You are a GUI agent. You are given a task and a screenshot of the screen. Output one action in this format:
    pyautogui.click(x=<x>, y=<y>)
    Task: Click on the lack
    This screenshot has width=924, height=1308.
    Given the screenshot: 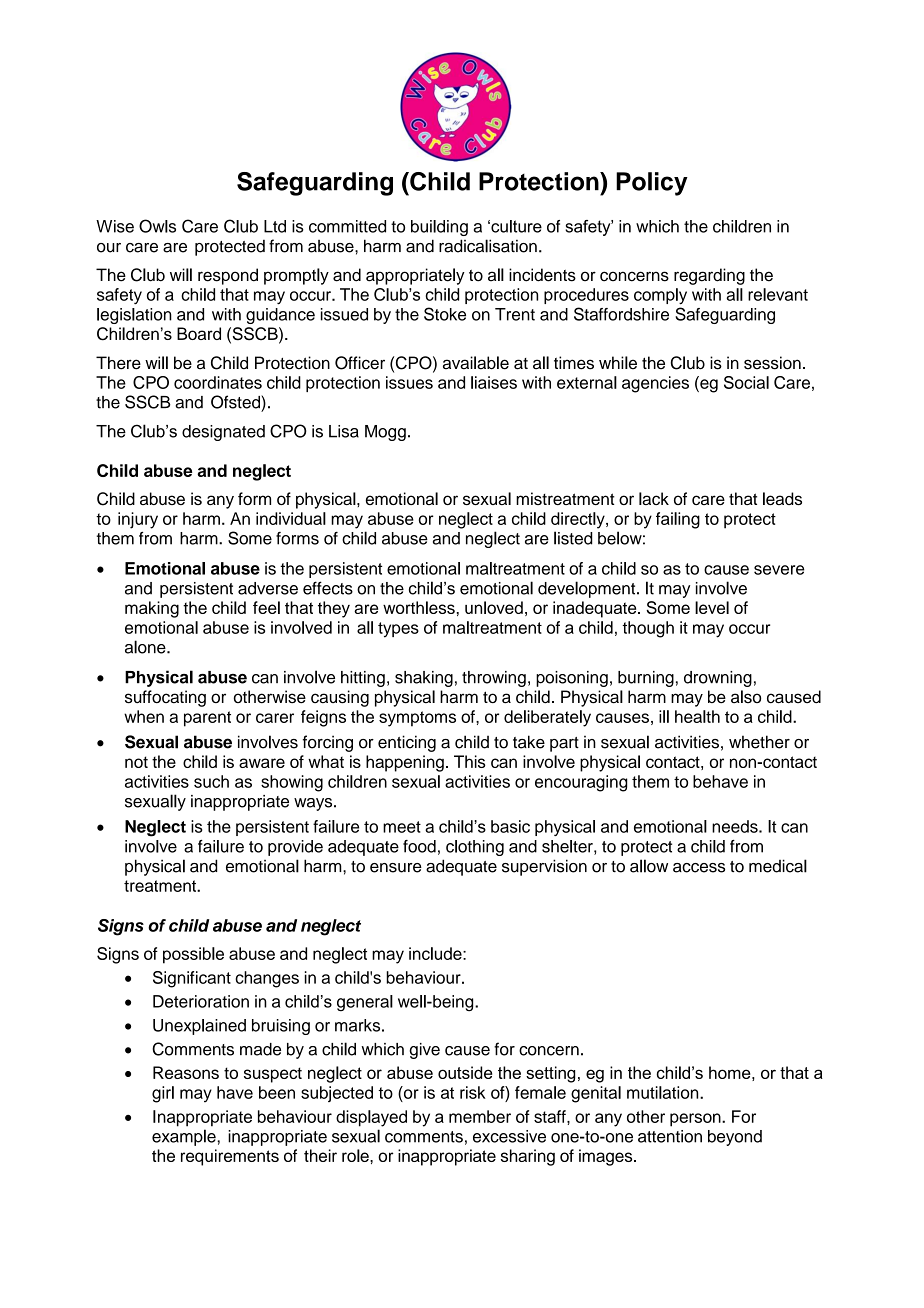 What is the action you would take?
    pyautogui.click(x=654, y=498)
